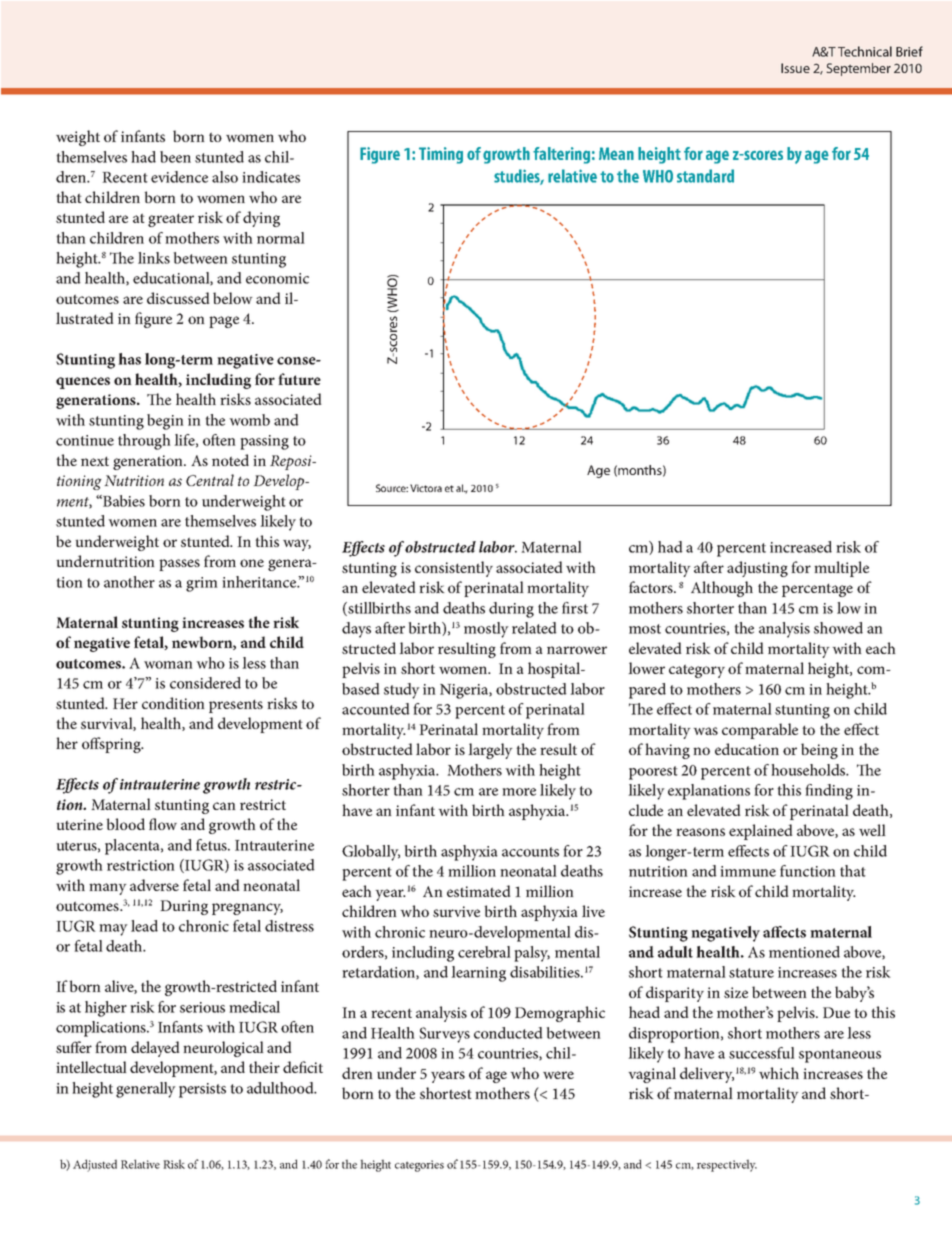 Image resolution: width=952 pixels, height=1233 pixels. Describe the element at coordinates (841, 569) in the page. I see `multiple` at that location.
